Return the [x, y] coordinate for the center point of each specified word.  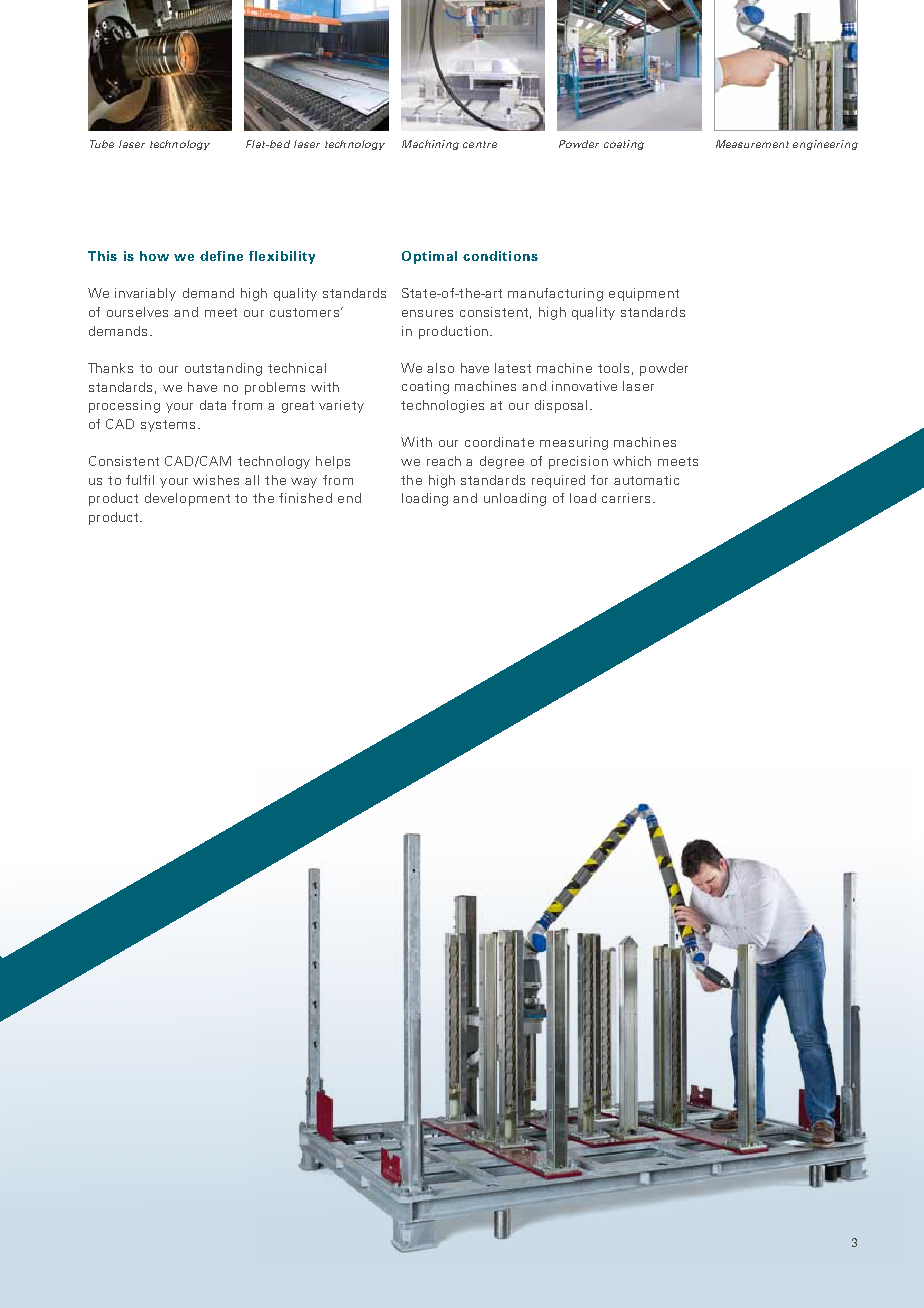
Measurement [752, 144]
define [221, 256]
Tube [102, 144]
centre [480, 144]
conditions [500, 256]
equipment [644, 294]
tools [613, 368]
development [187, 499]
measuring [574, 443]
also [440, 368]
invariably [145, 294]
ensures [427, 313]
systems [168, 426]
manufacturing [555, 294]
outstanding [223, 369]
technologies [442, 406]
